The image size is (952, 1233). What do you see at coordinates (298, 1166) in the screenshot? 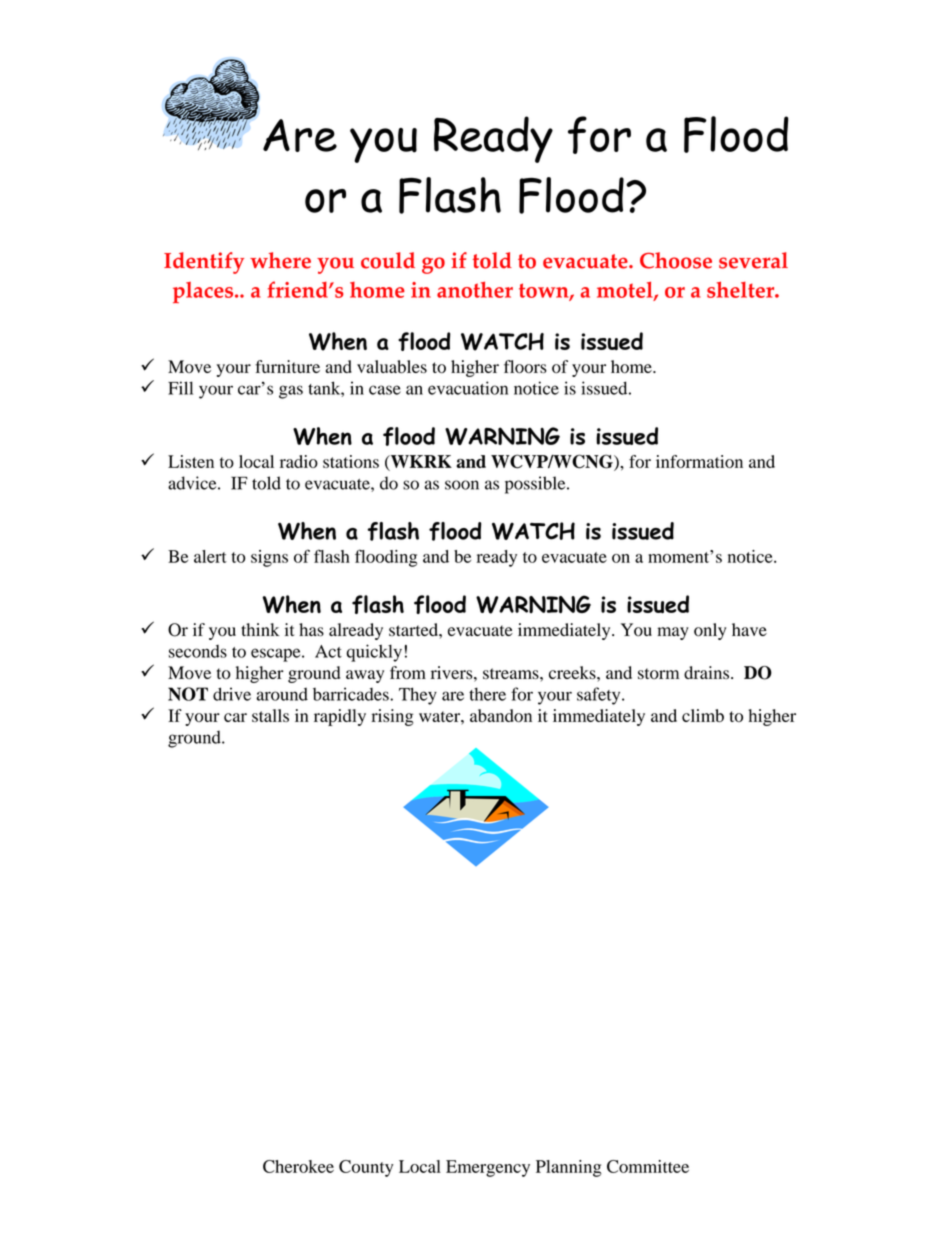
I see `Cherokee` at bounding box center [298, 1166].
